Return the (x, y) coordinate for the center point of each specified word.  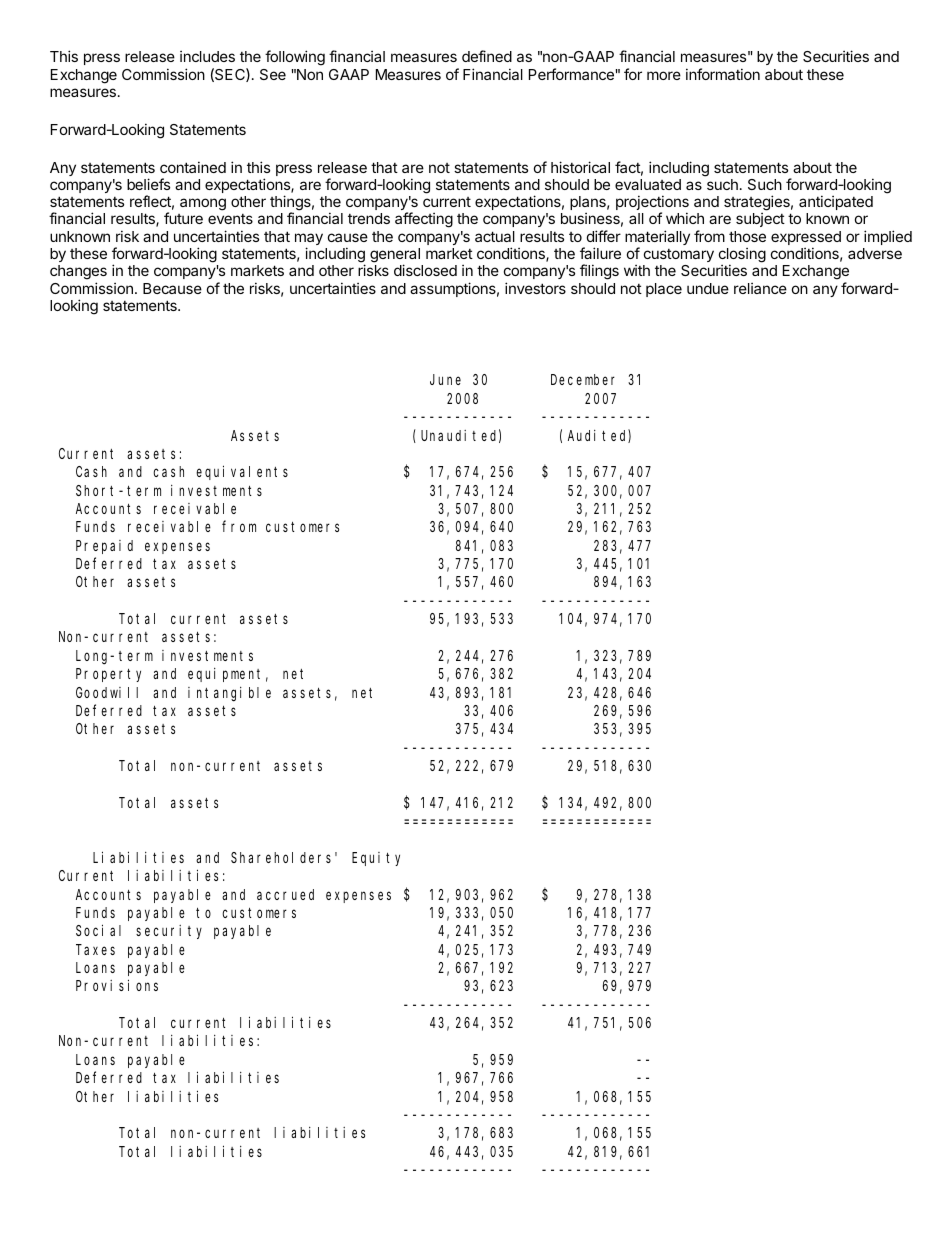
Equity (376, 859)
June (445, 380)
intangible (229, 694)
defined (487, 56)
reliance (760, 288)
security (169, 932)
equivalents (242, 472)
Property (108, 675)
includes (207, 56)
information (723, 74)
